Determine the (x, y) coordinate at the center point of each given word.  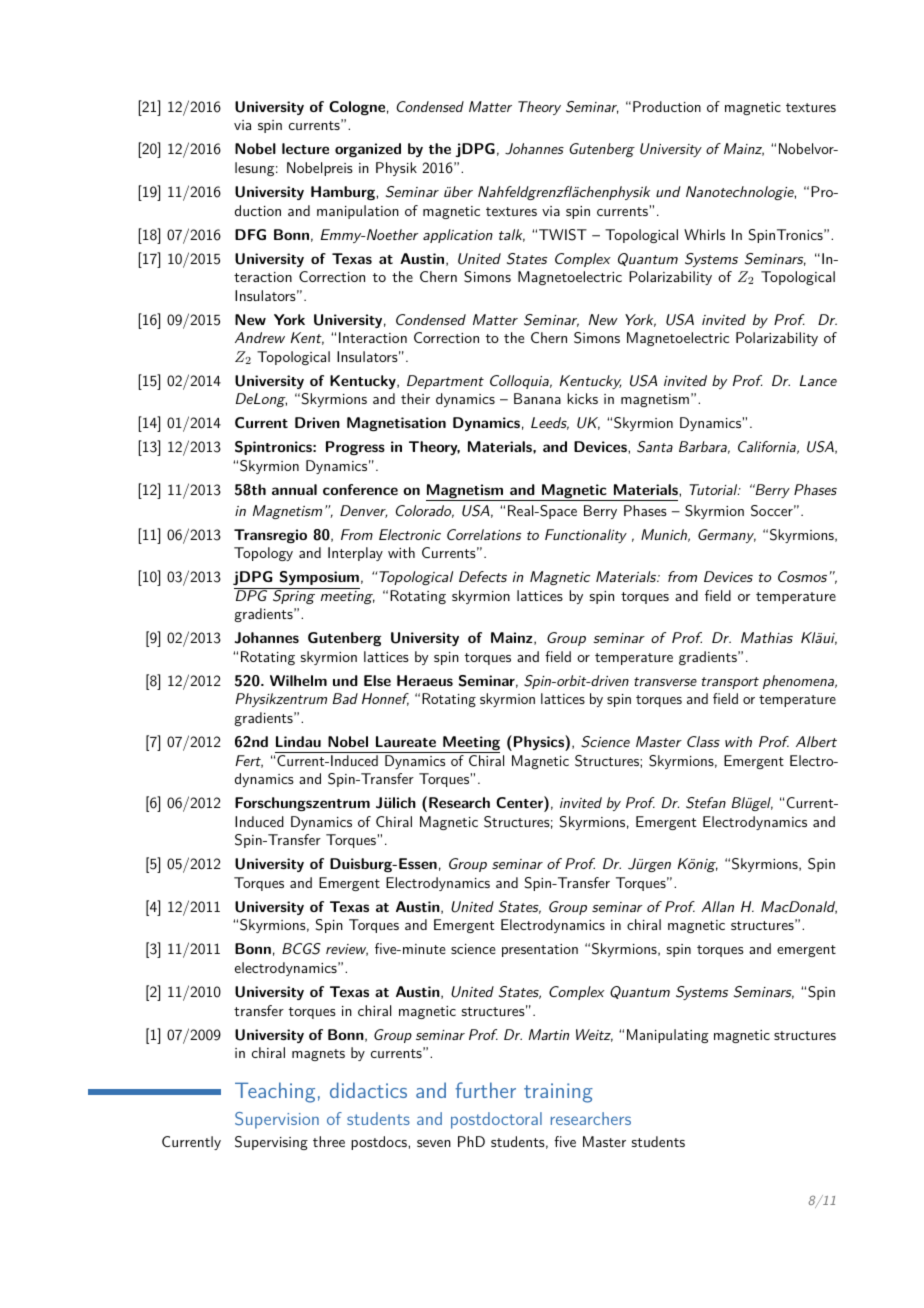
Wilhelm (298, 680)
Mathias (767, 637)
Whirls (704, 234)
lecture (305, 148)
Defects (483, 576)
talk (512, 235)
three (329, 1141)
